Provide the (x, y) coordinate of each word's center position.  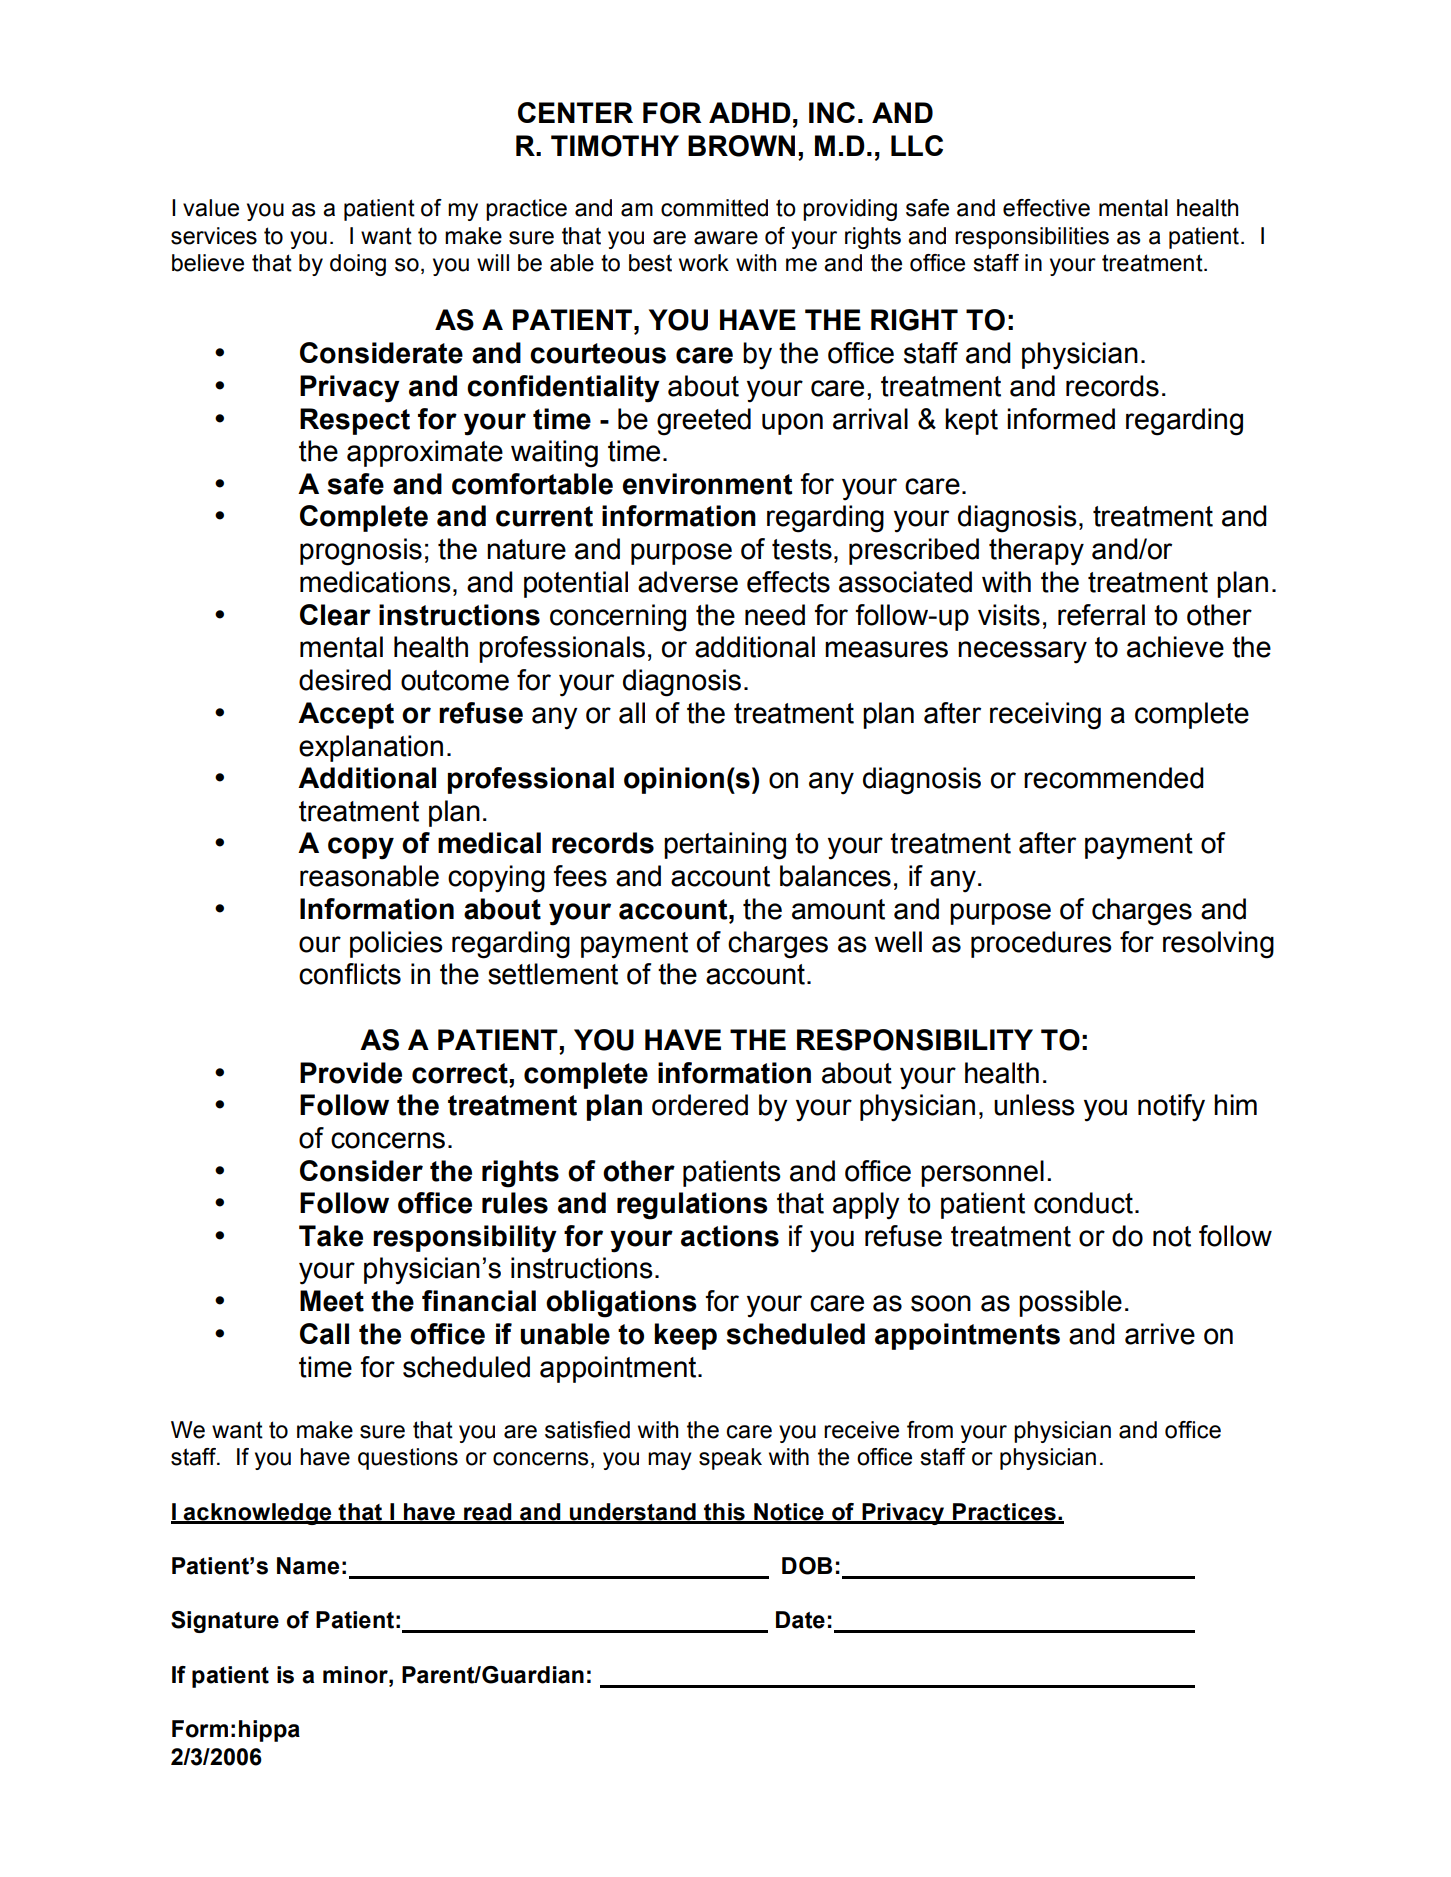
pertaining (725, 846)
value (211, 208)
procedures (1041, 944)
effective (1046, 208)
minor (356, 1675)
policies (396, 944)
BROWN (741, 146)
